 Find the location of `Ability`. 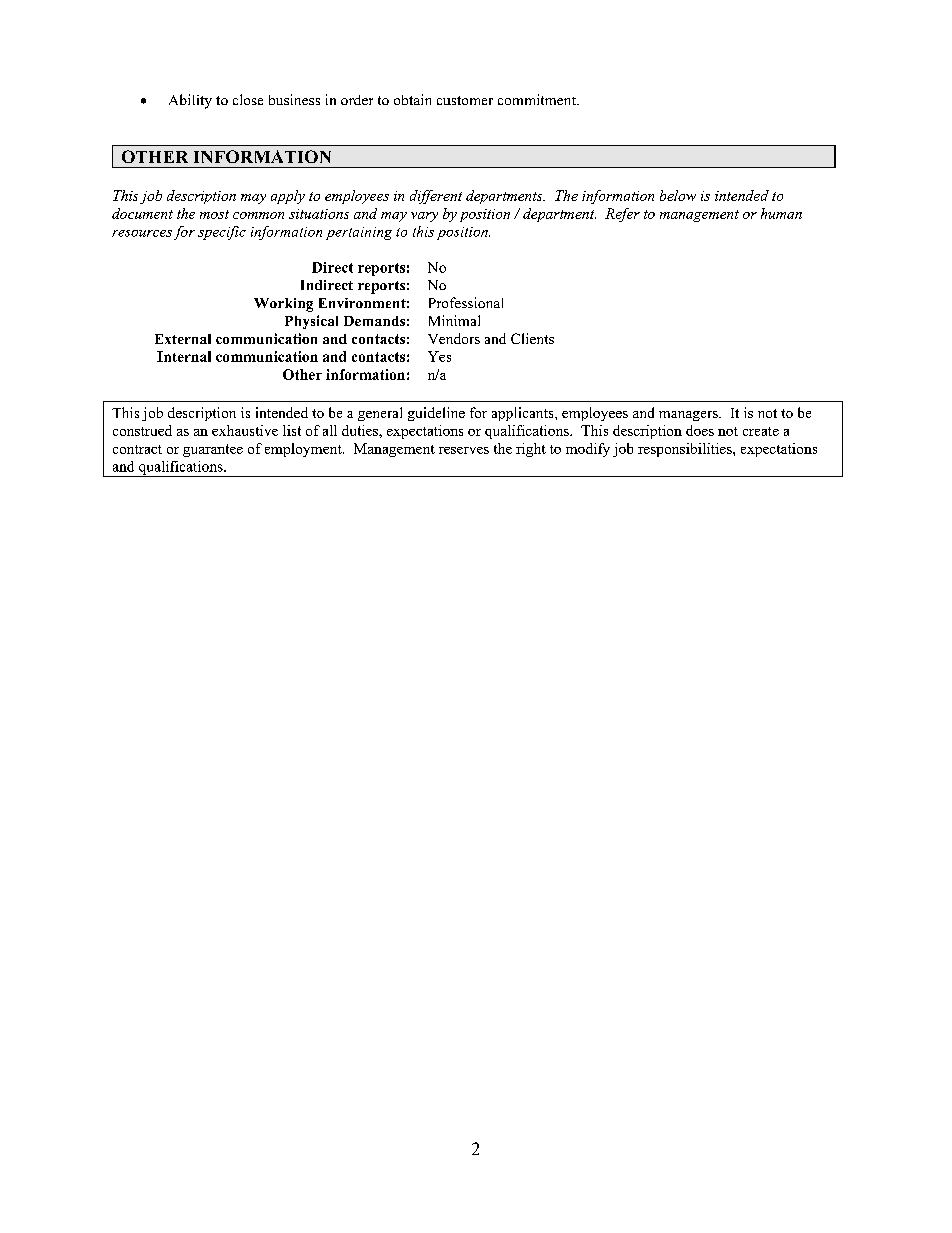

Ability is located at coordinates (190, 101).
